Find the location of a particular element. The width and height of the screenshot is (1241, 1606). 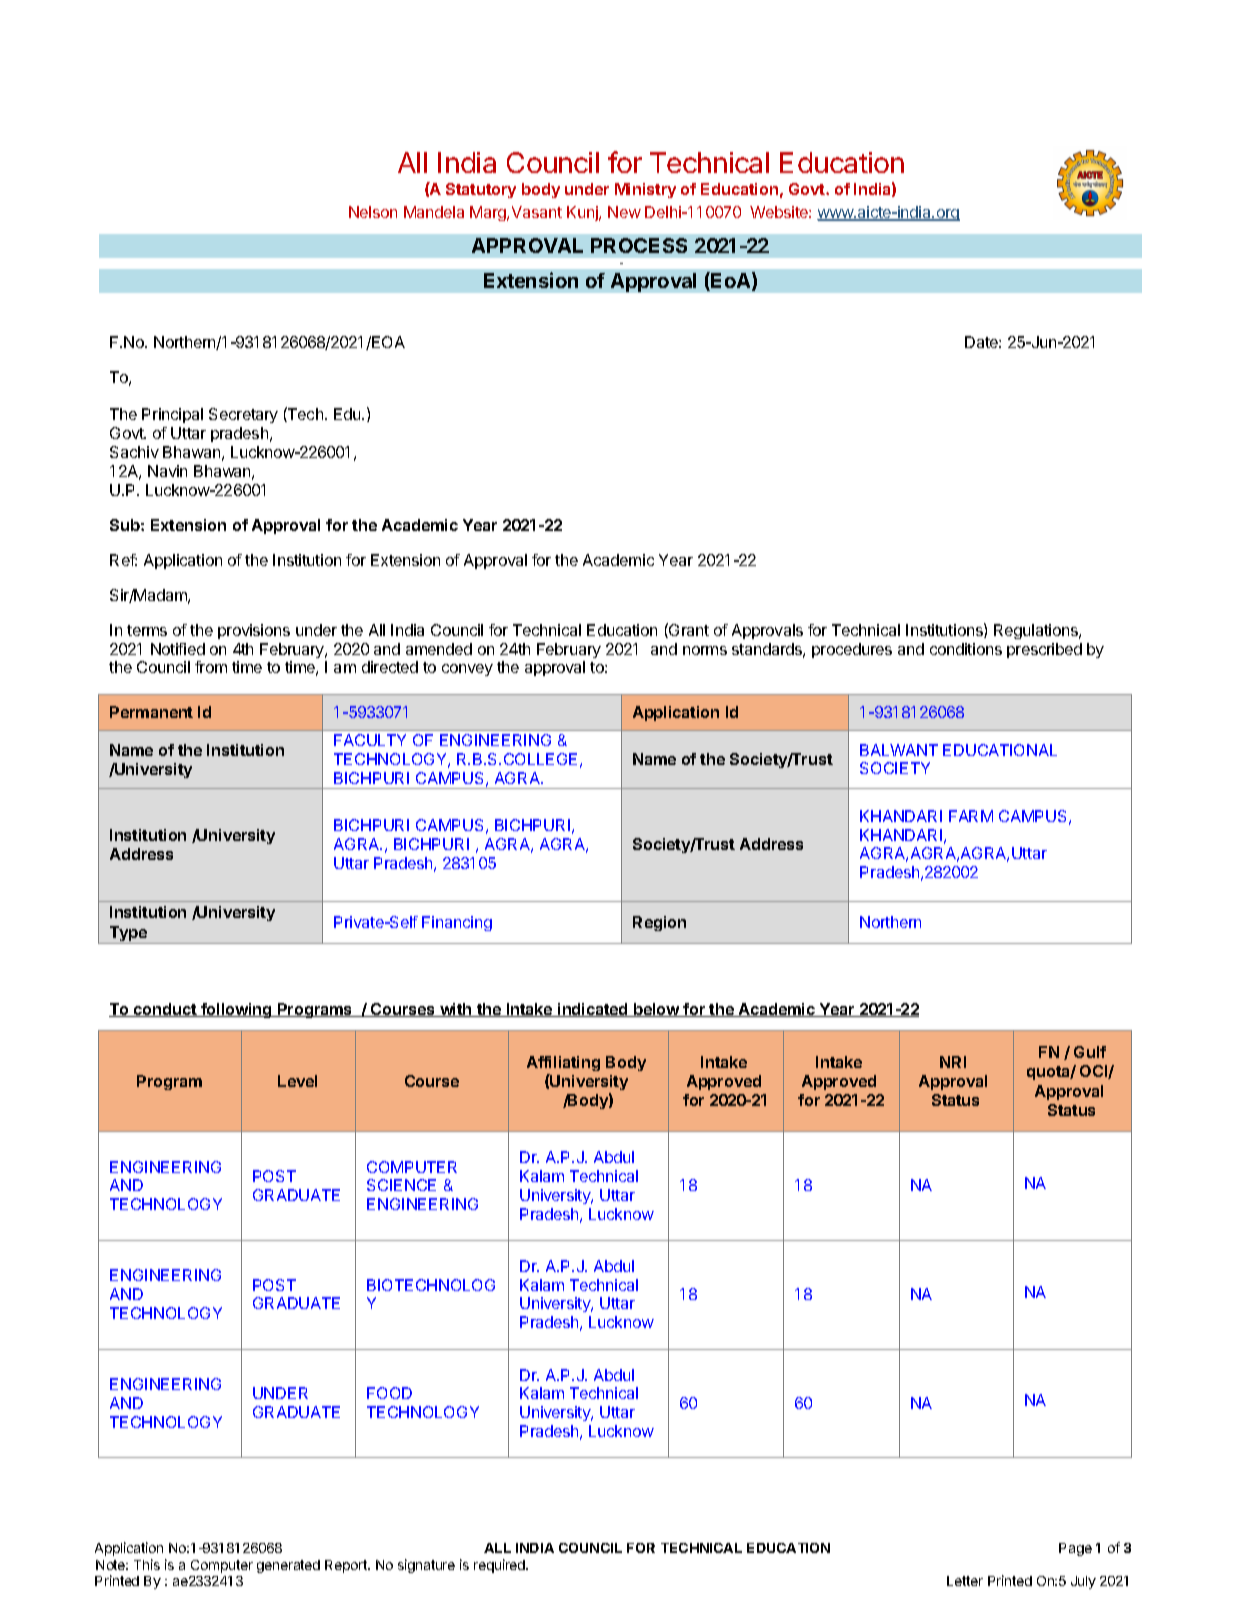

Nelson is located at coordinates (373, 212).
